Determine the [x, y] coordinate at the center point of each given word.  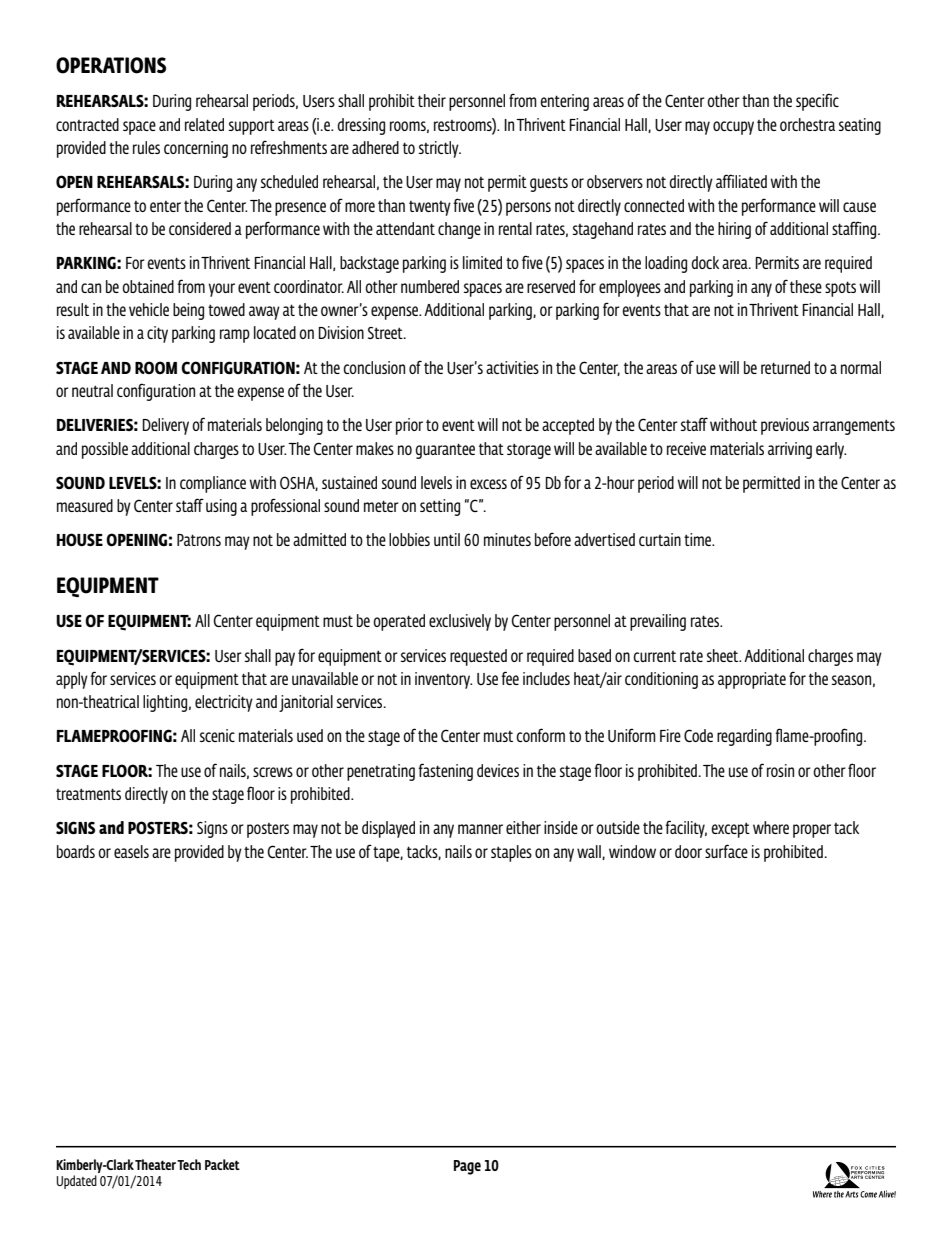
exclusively [460, 622]
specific [817, 102]
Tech [189, 1164]
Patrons [199, 540]
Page [467, 1167]
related [204, 124]
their [432, 100]
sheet [724, 655]
